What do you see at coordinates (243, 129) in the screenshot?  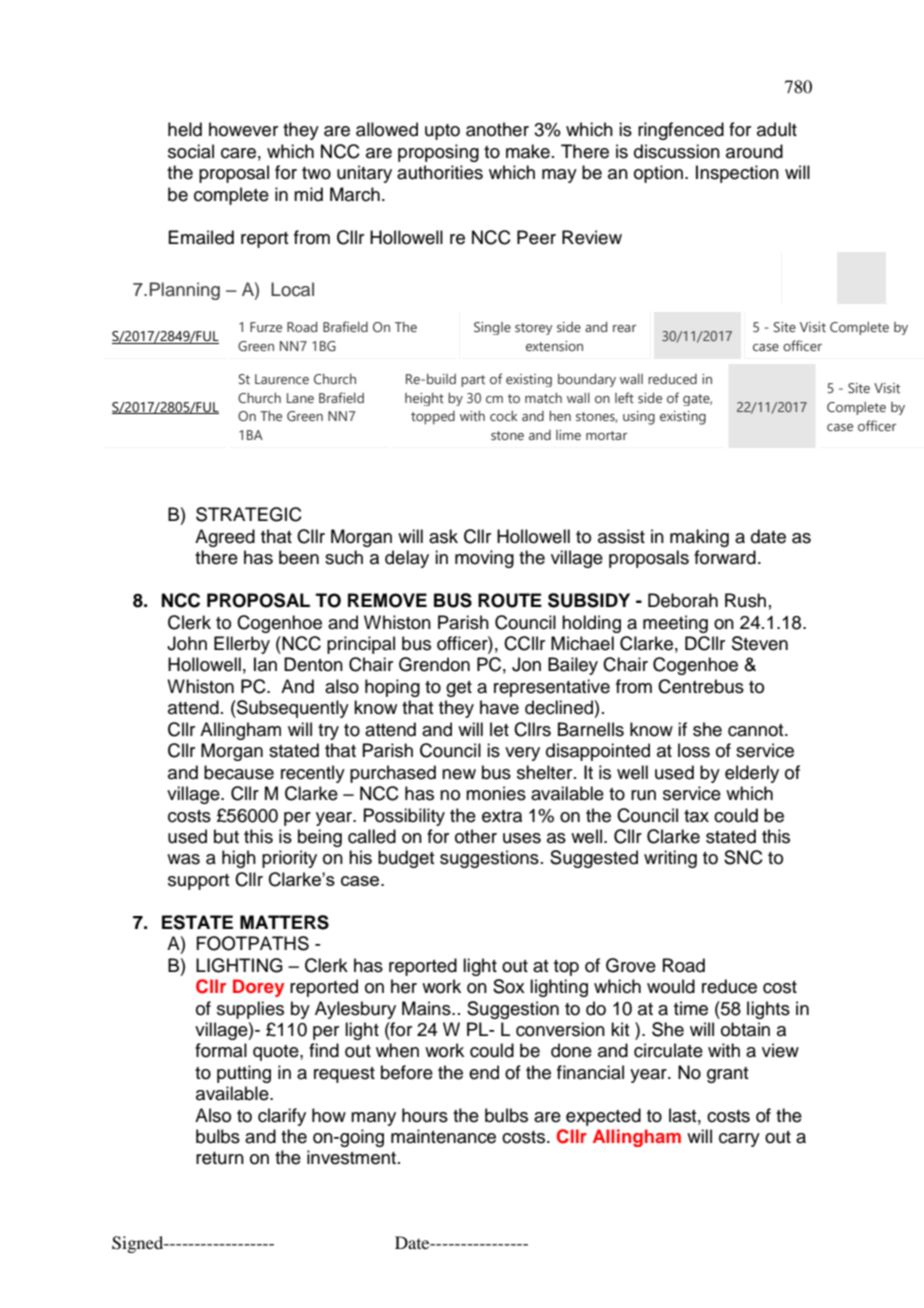 I see `however` at bounding box center [243, 129].
